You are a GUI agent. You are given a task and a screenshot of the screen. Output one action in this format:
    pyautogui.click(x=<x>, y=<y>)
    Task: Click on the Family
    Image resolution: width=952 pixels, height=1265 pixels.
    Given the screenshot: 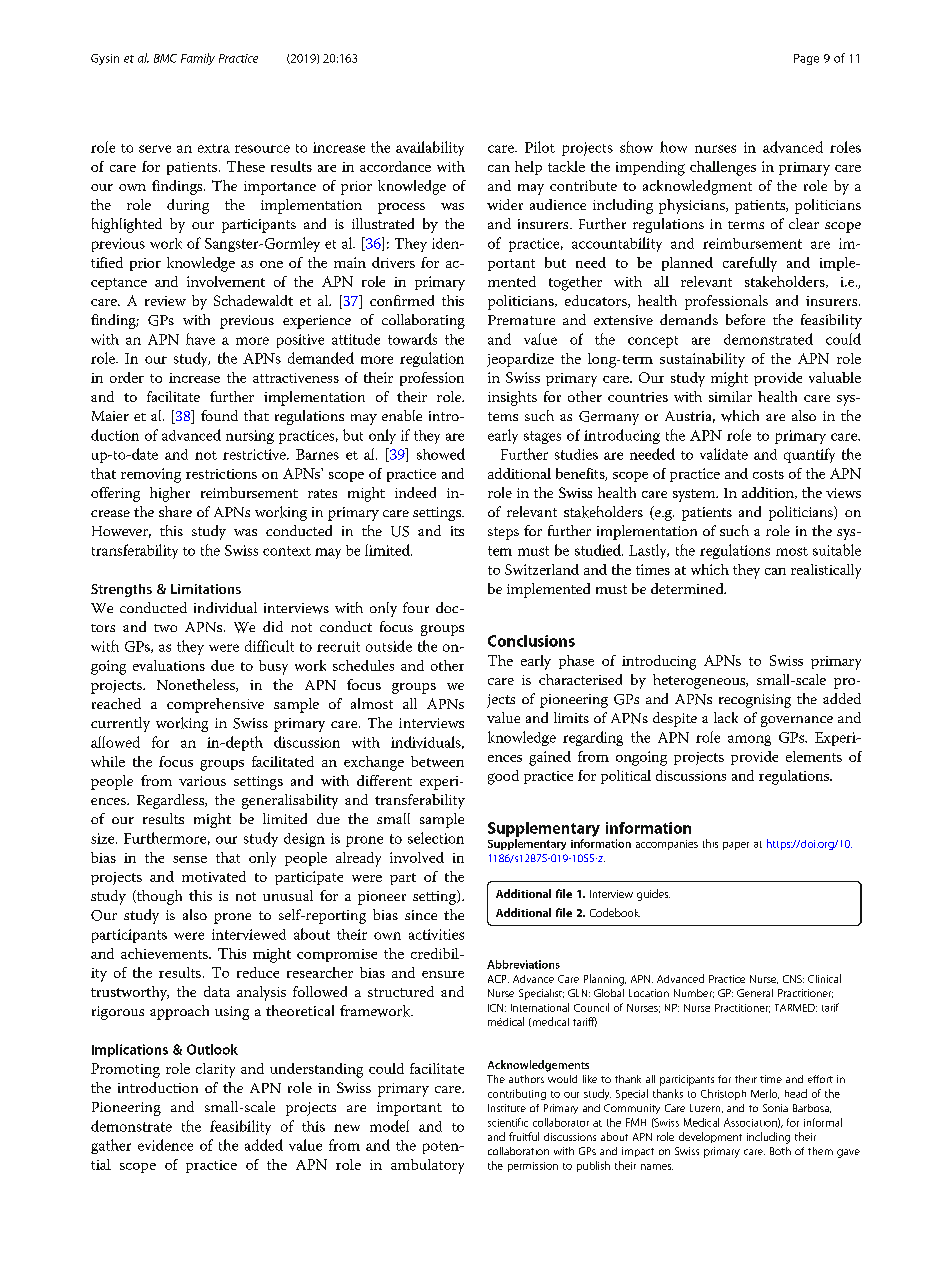 What is the action you would take?
    pyautogui.click(x=198, y=59)
